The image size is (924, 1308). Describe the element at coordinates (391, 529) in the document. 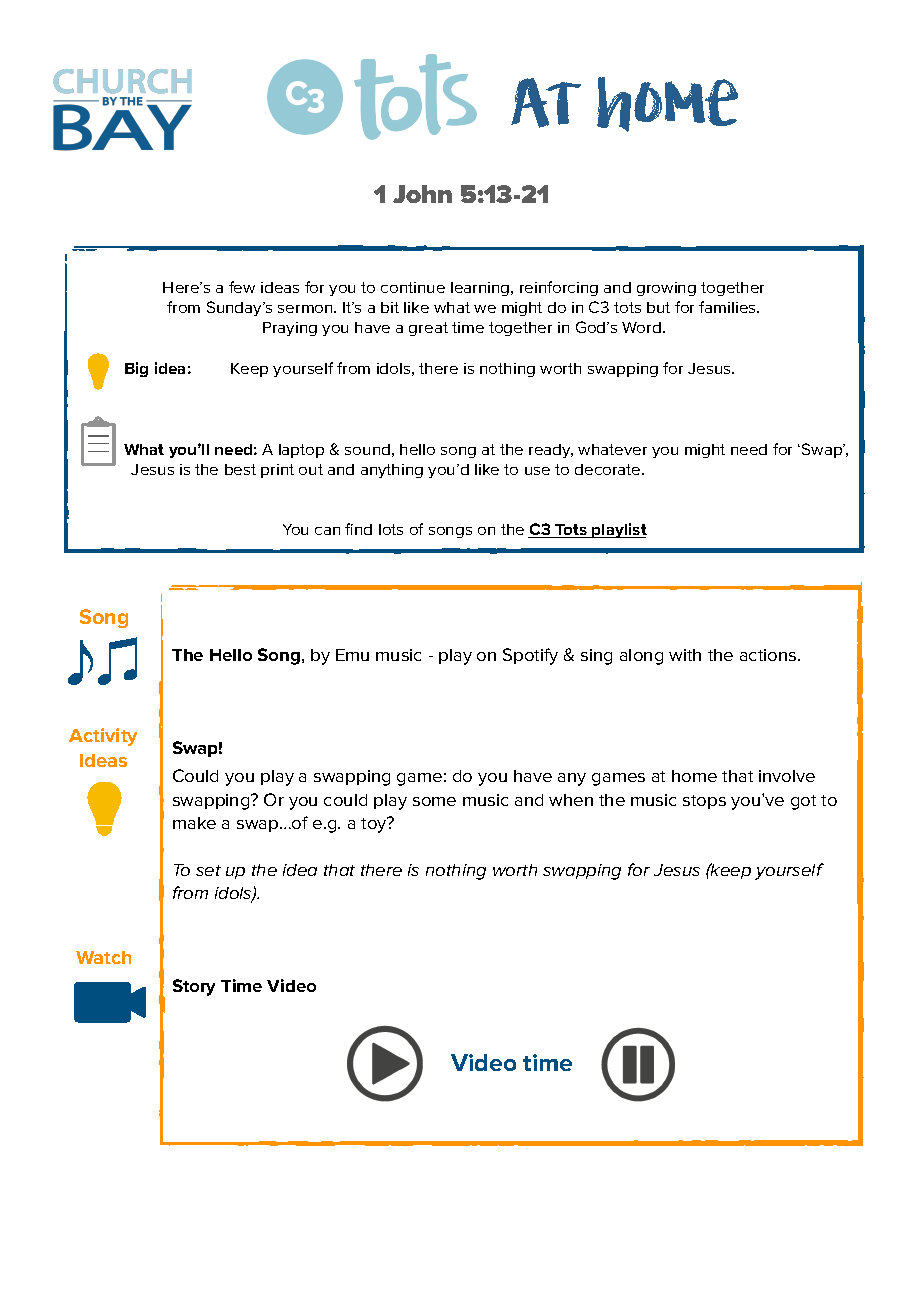

I see `lots` at that location.
